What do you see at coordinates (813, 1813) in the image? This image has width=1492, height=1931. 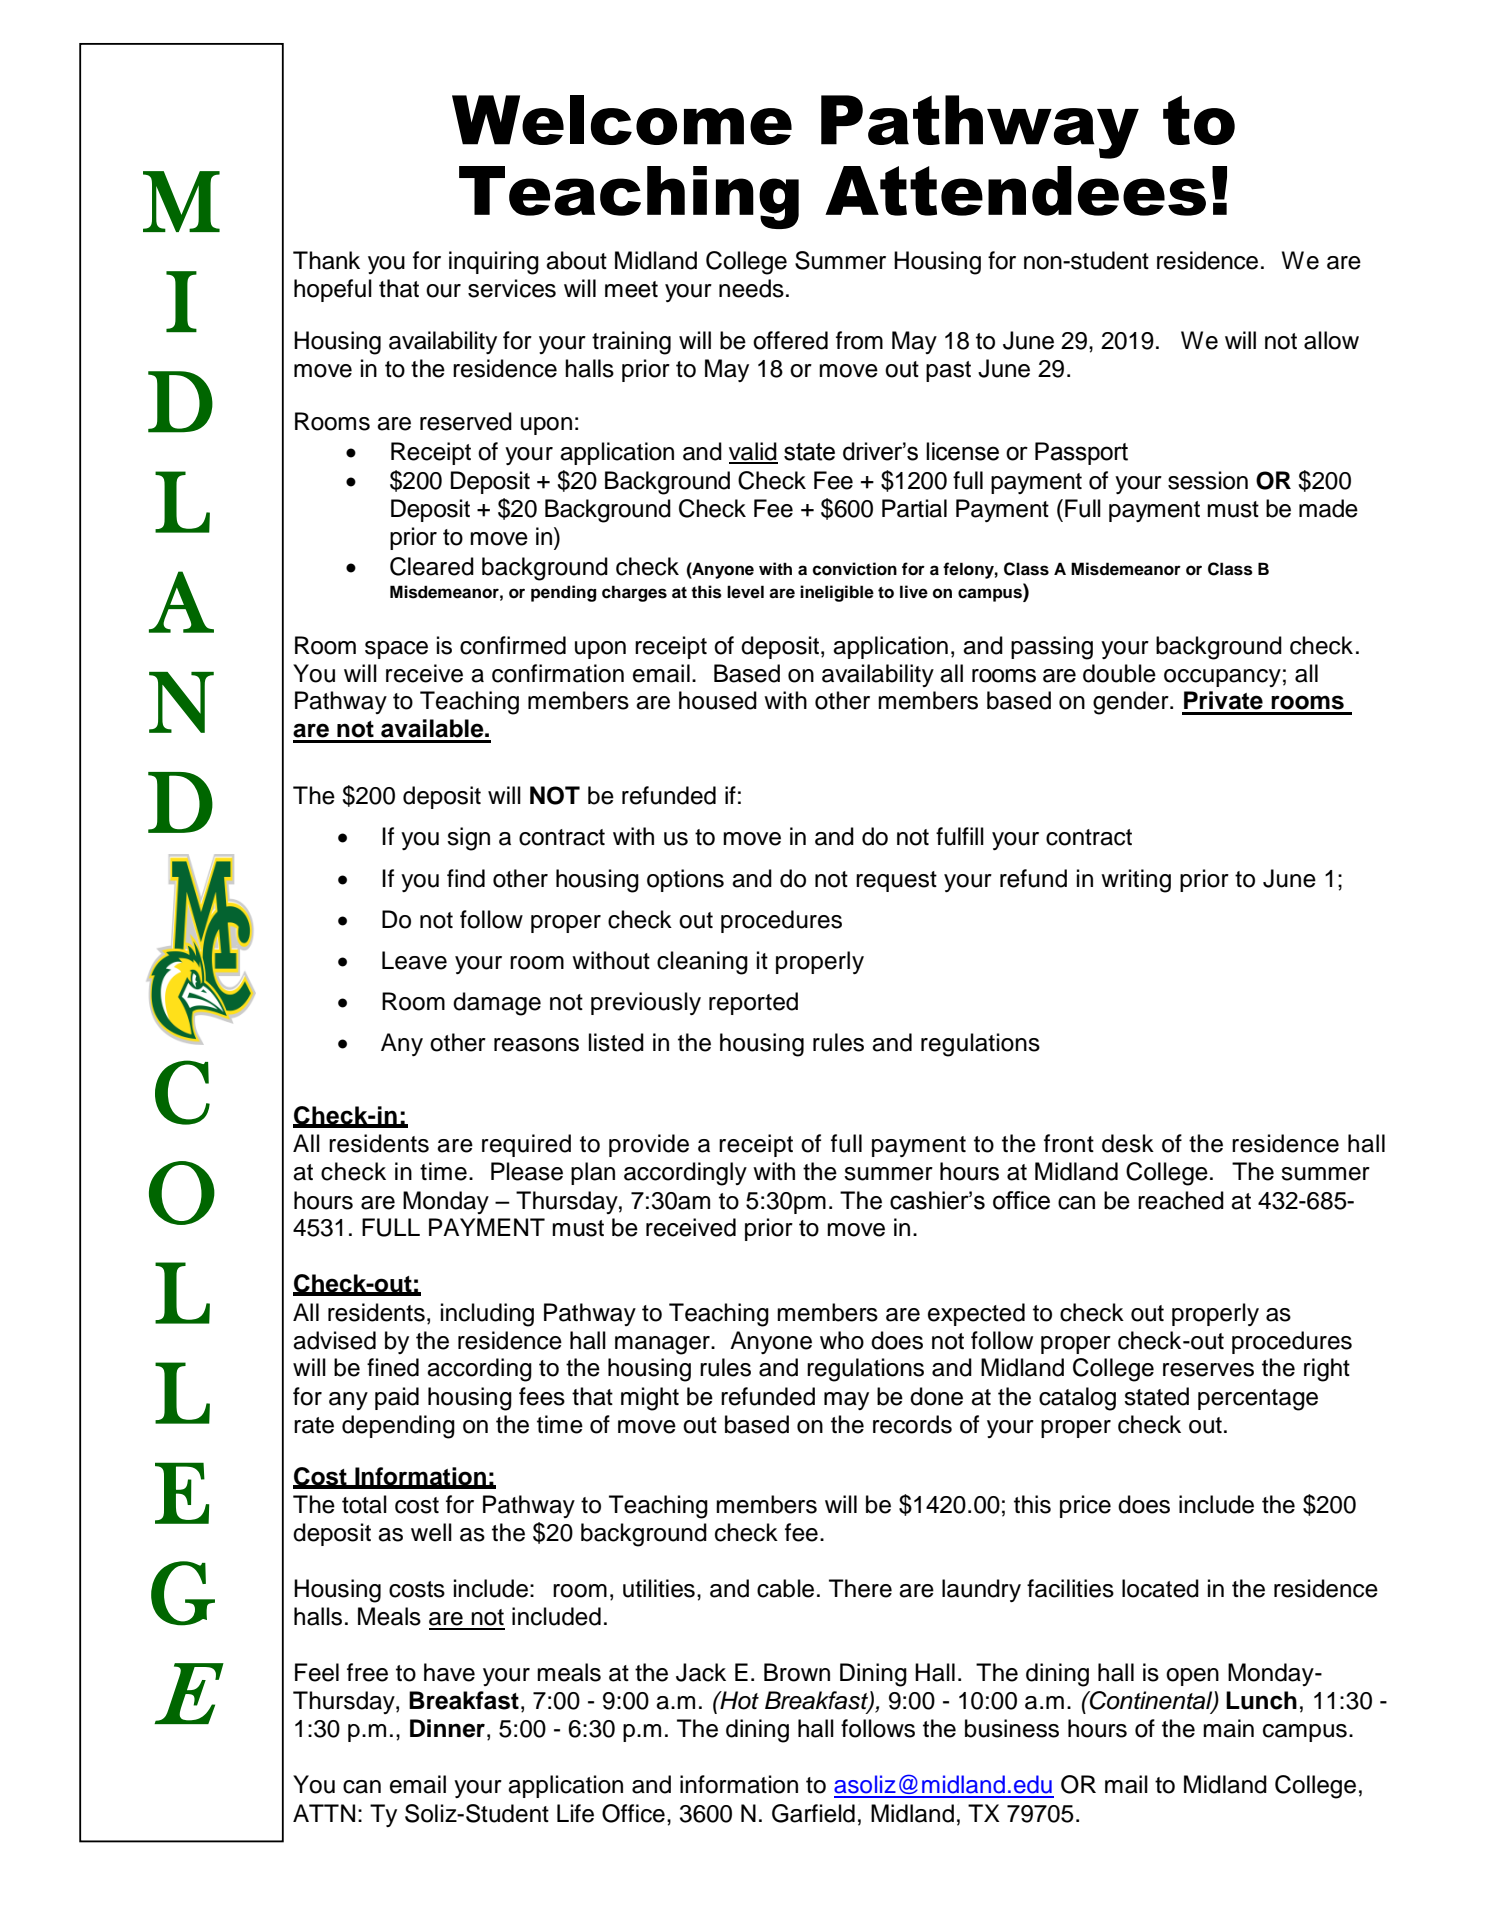 I see `Garfield` at bounding box center [813, 1813].
